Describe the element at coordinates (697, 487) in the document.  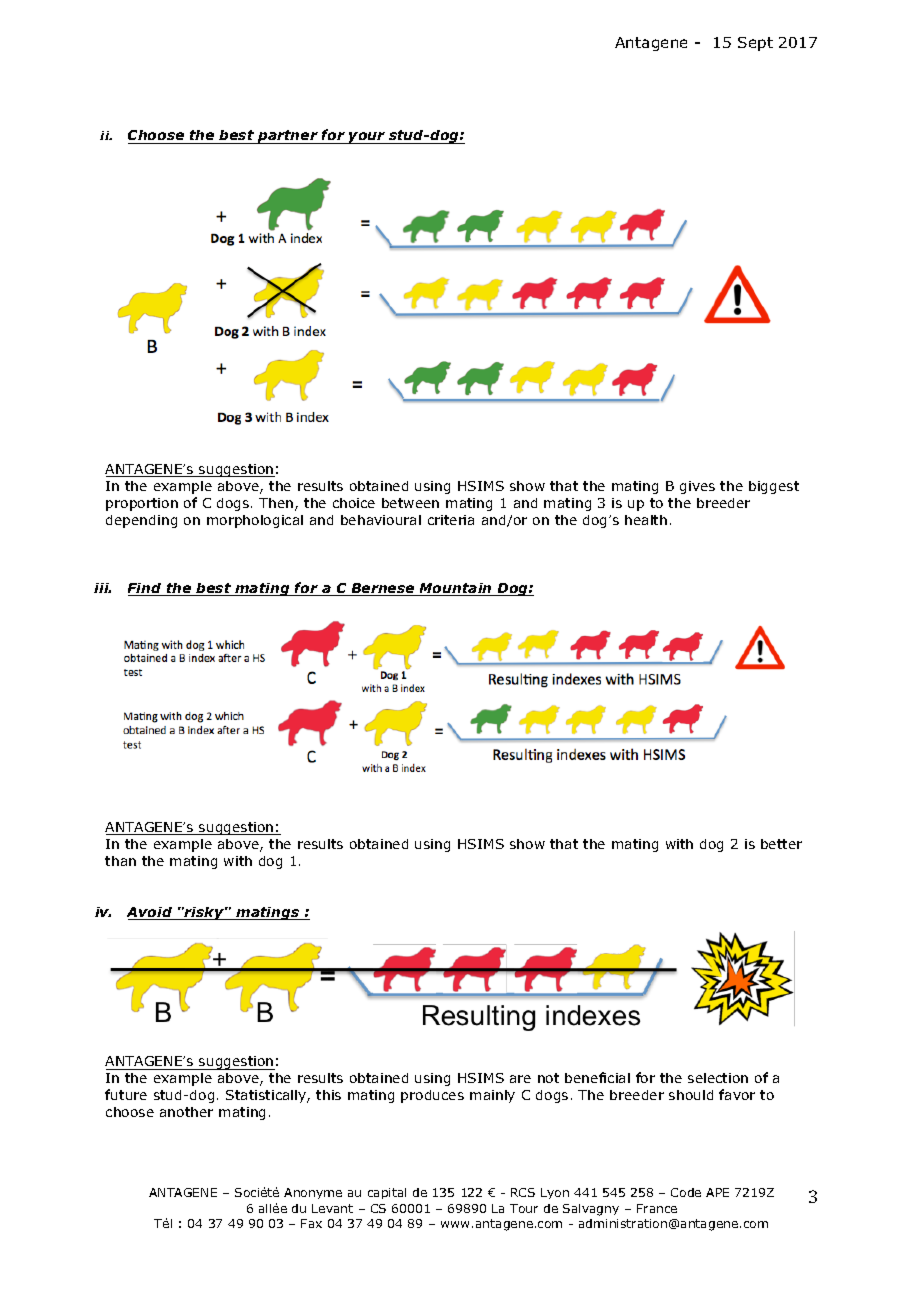
I see `gives` at that location.
